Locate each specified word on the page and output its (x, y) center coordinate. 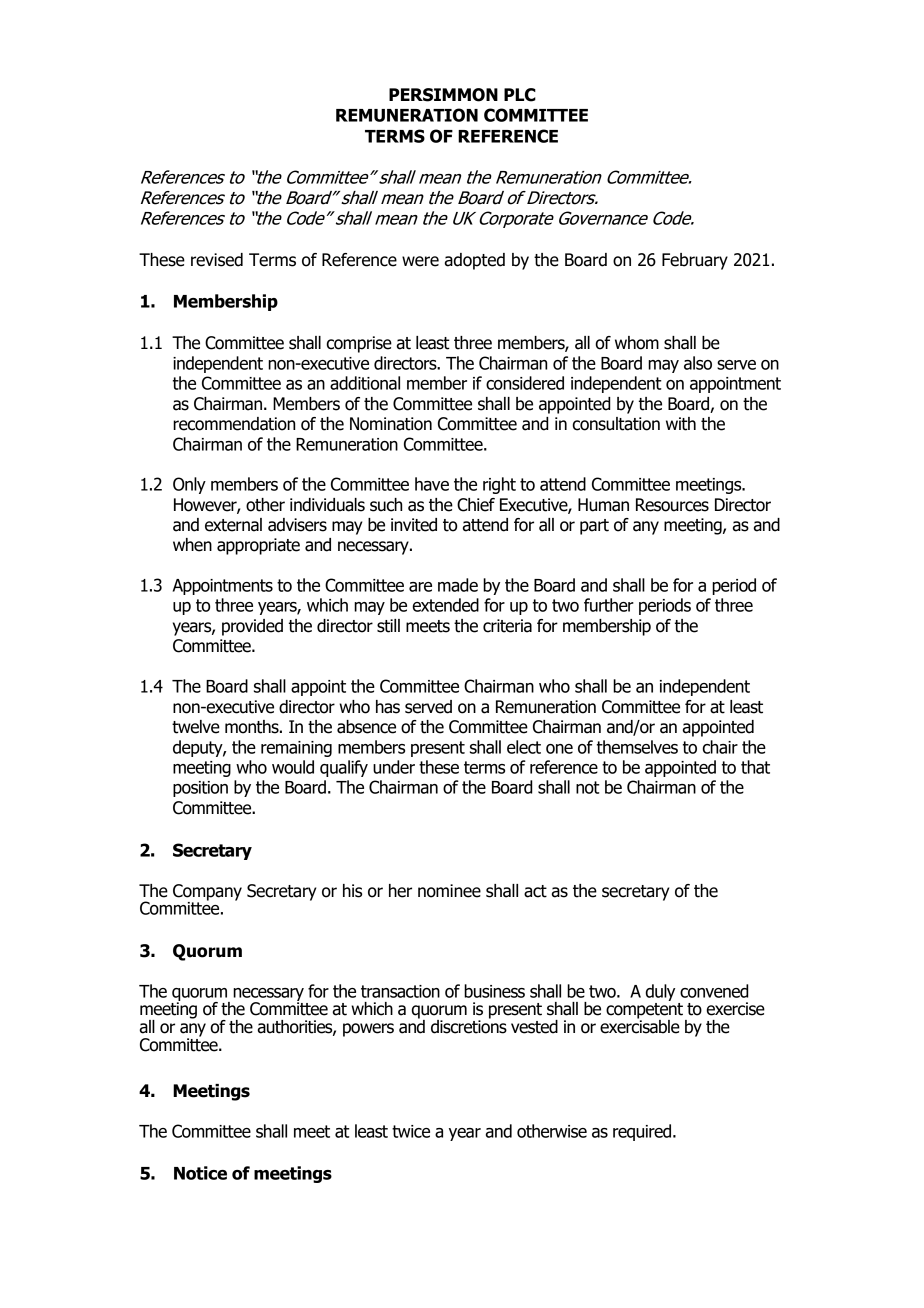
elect (524, 747)
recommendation (234, 424)
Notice (200, 1173)
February (695, 261)
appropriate (258, 546)
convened (714, 991)
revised (217, 260)
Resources (672, 505)
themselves (637, 747)
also (698, 363)
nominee (449, 891)
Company (207, 893)
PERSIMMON (443, 95)
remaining (296, 749)
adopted (475, 261)
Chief (476, 505)
